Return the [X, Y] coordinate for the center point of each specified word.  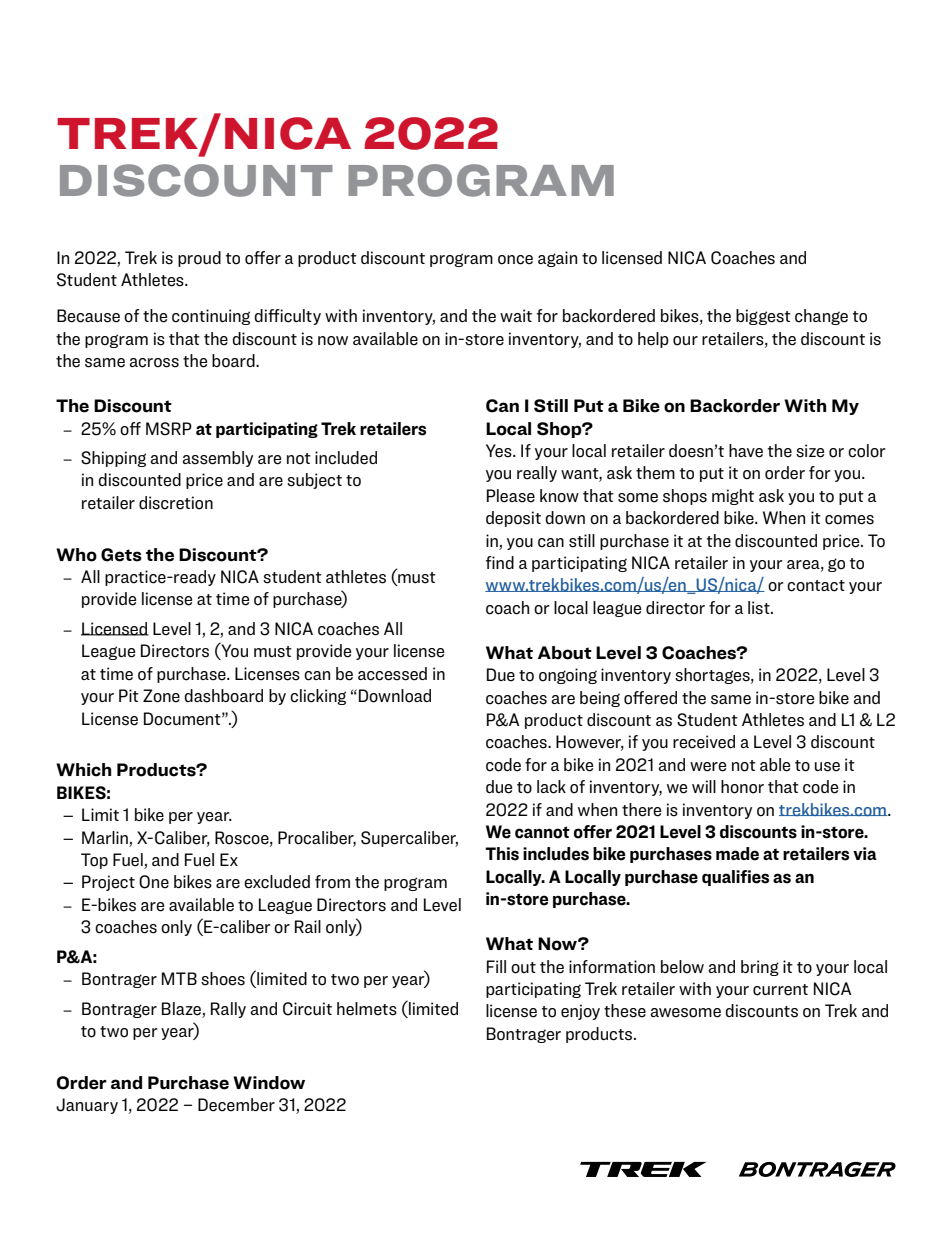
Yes [500, 451]
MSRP [169, 429]
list [760, 608]
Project [108, 883]
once [515, 260]
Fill [496, 966]
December [236, 1105]
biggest [763, 317]
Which [83, 770]
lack [551, 787]
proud [199, 259]
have [746, 451]
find [500, 562]
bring [760, 968]
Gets [121, 555]
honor [742, 787]
